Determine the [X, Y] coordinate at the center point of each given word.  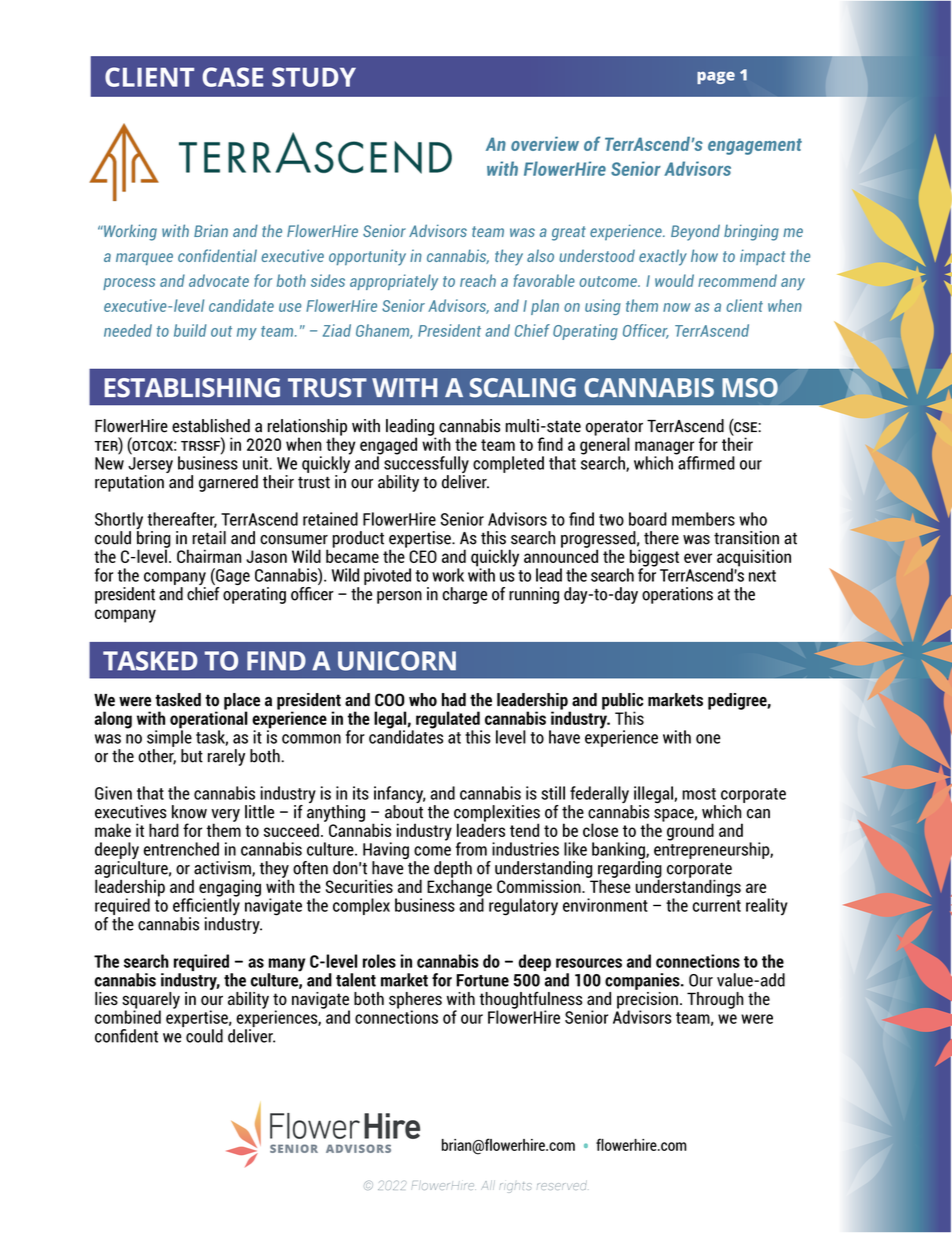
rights [516, 1187]
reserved [562, 1185]
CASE [232, 77]
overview [545, 143]
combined [128, 1016]
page [716, 78]
